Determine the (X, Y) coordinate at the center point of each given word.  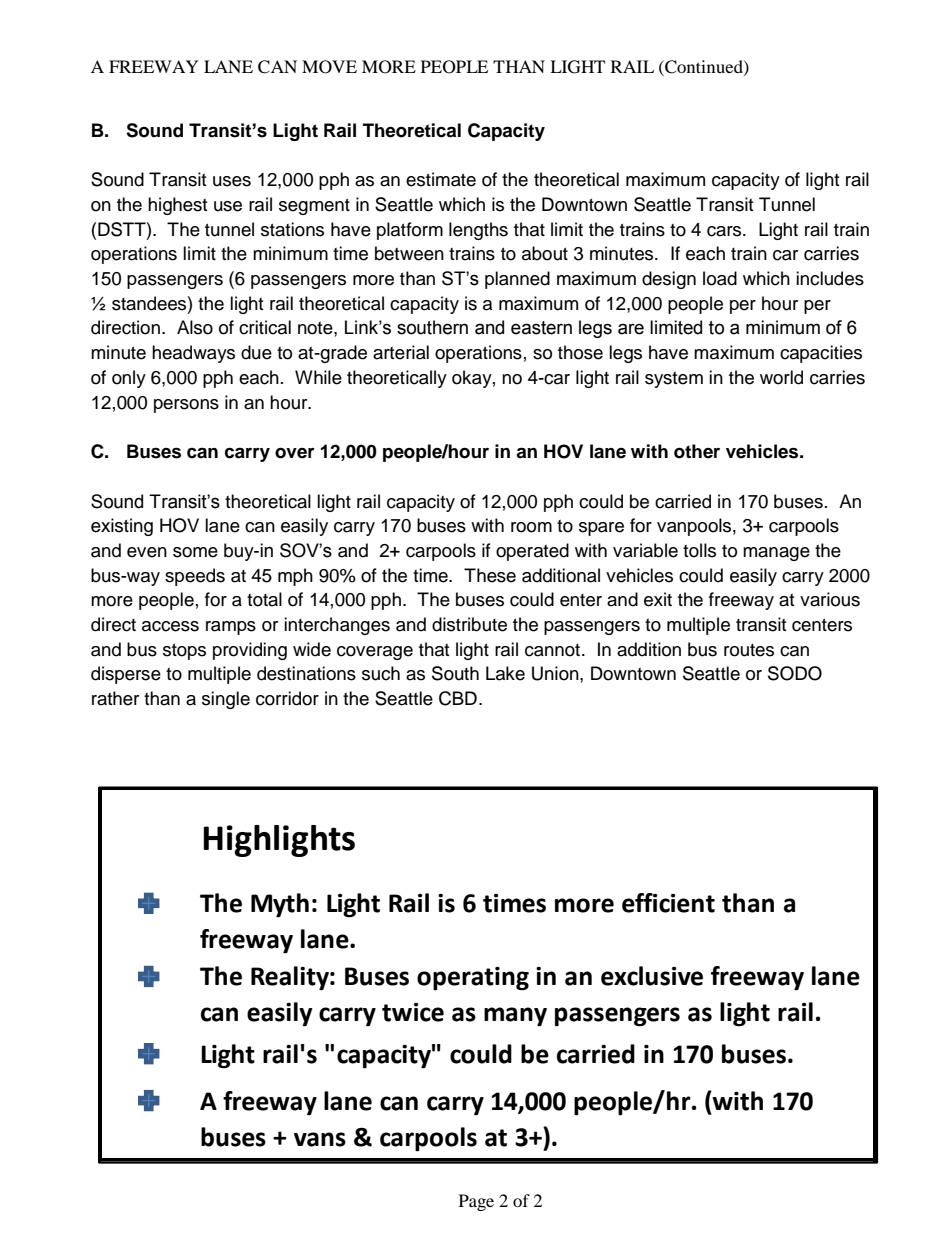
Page (476, 1202)
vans (320, 1139)
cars (725, 231)
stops (184, 652)
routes (749, 650)
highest (177, 206)
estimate (441, 179)
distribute (469, 624)
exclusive (652, 976)
